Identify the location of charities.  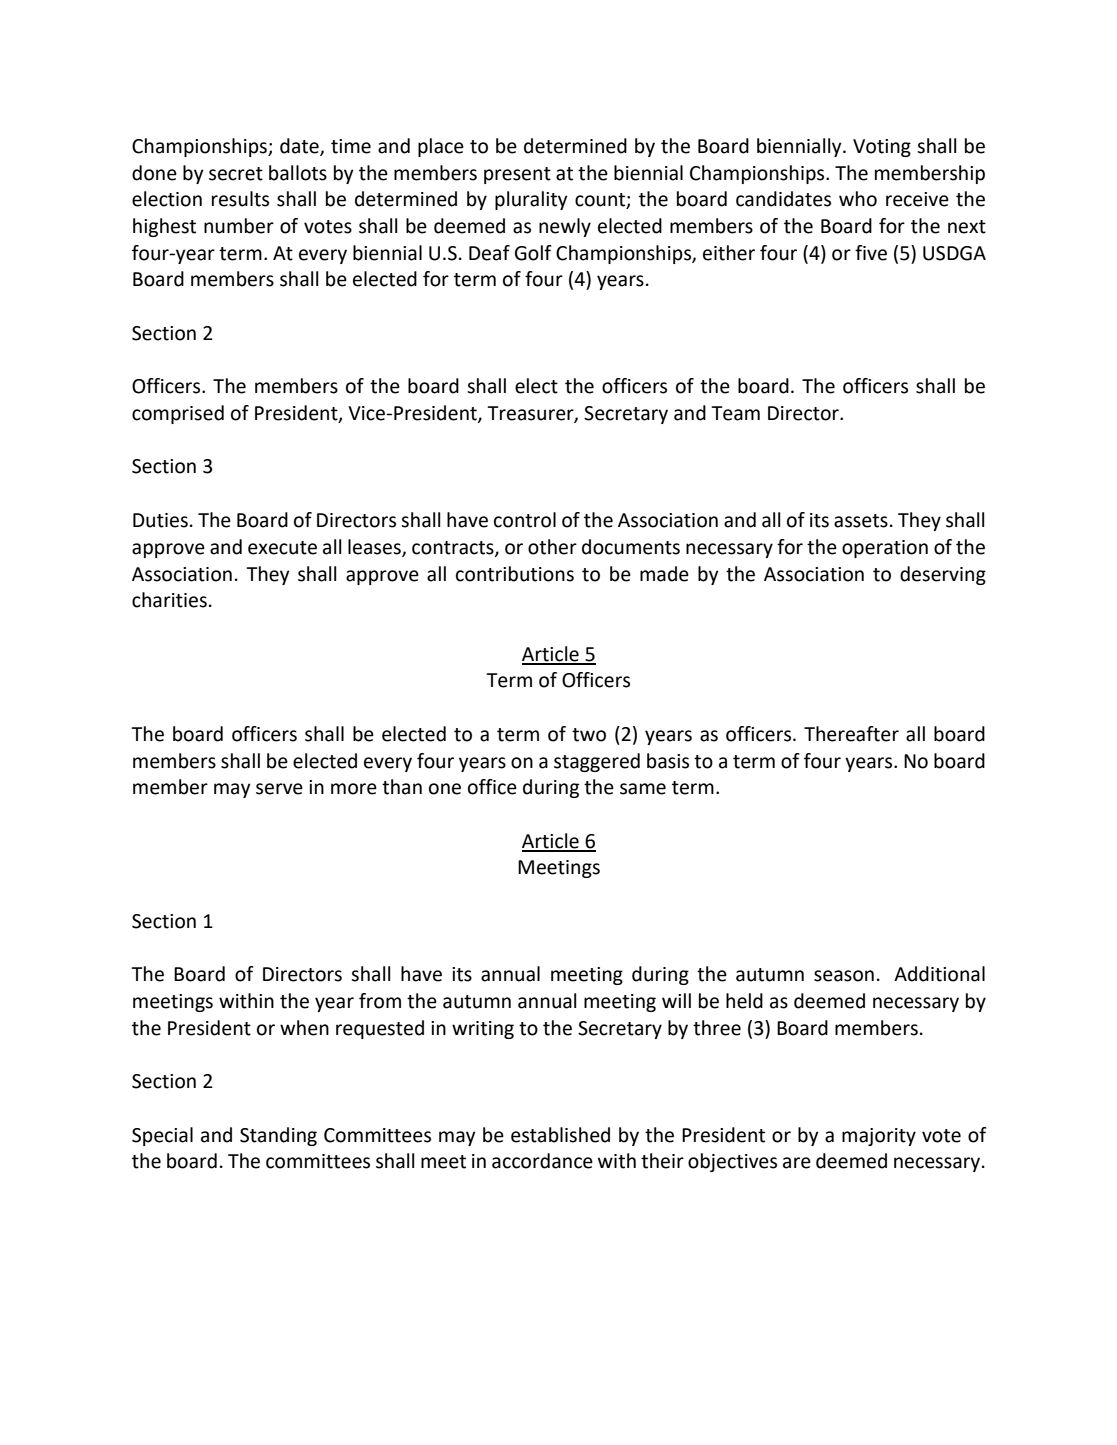
(169, 600).
